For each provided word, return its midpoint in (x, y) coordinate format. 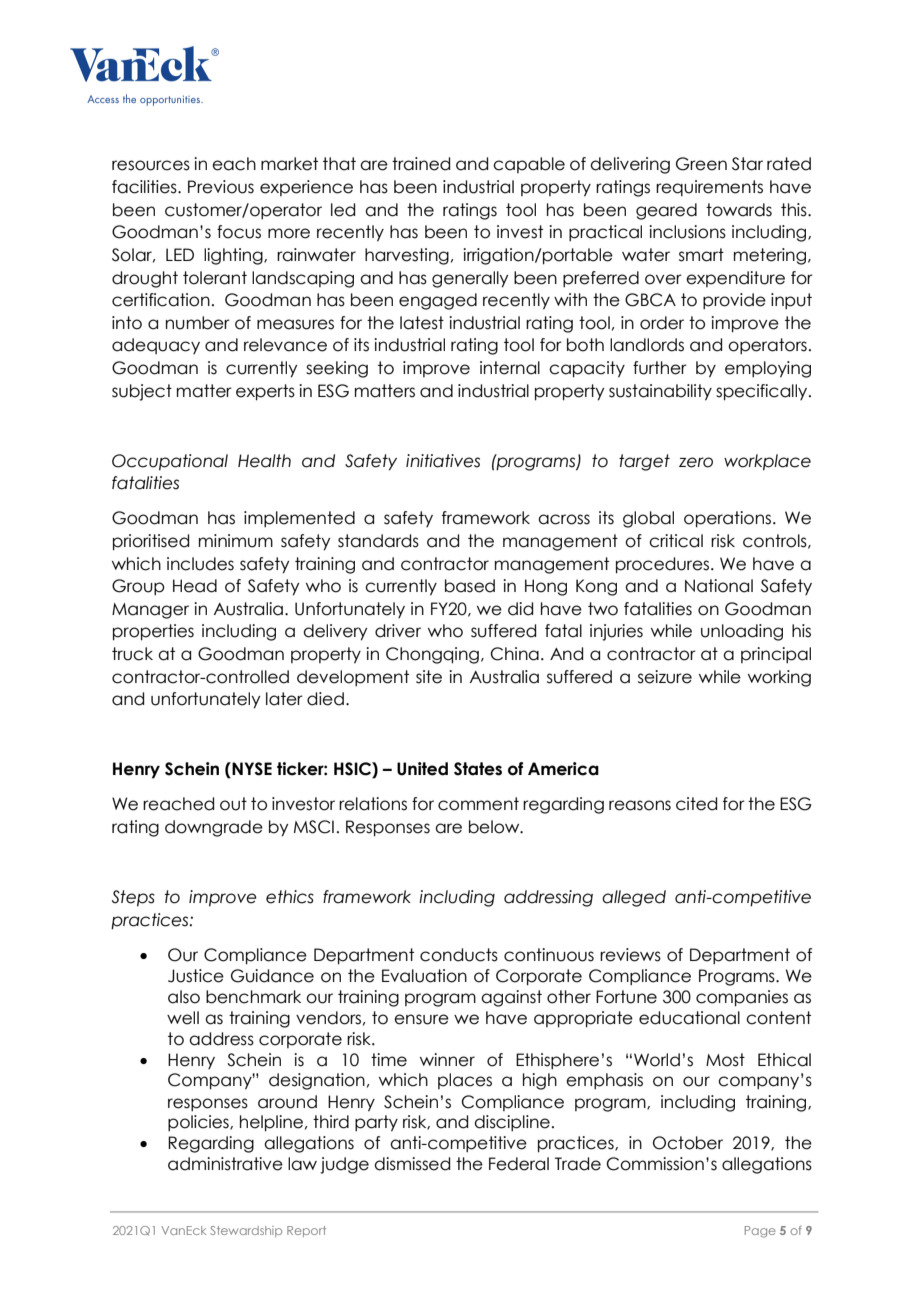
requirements (709, 188)
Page (760, 1232)
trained (421, 164)
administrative (225, 1164)
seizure (665, 677)
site (429, 677)
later (284, 699)
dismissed (412, 1164)
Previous (221, 187)
